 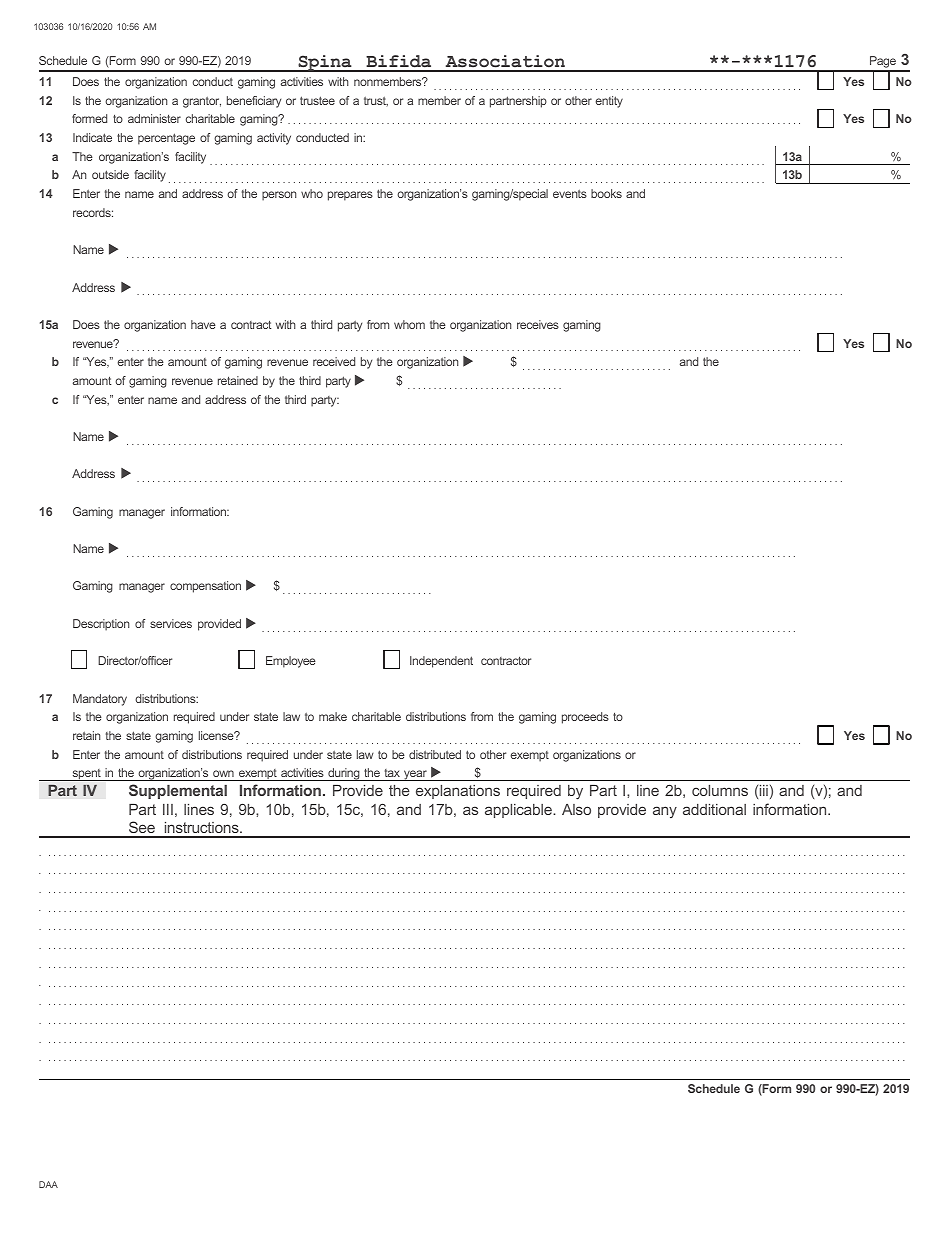 I want to click on entity, so click(x=609, y=102).
